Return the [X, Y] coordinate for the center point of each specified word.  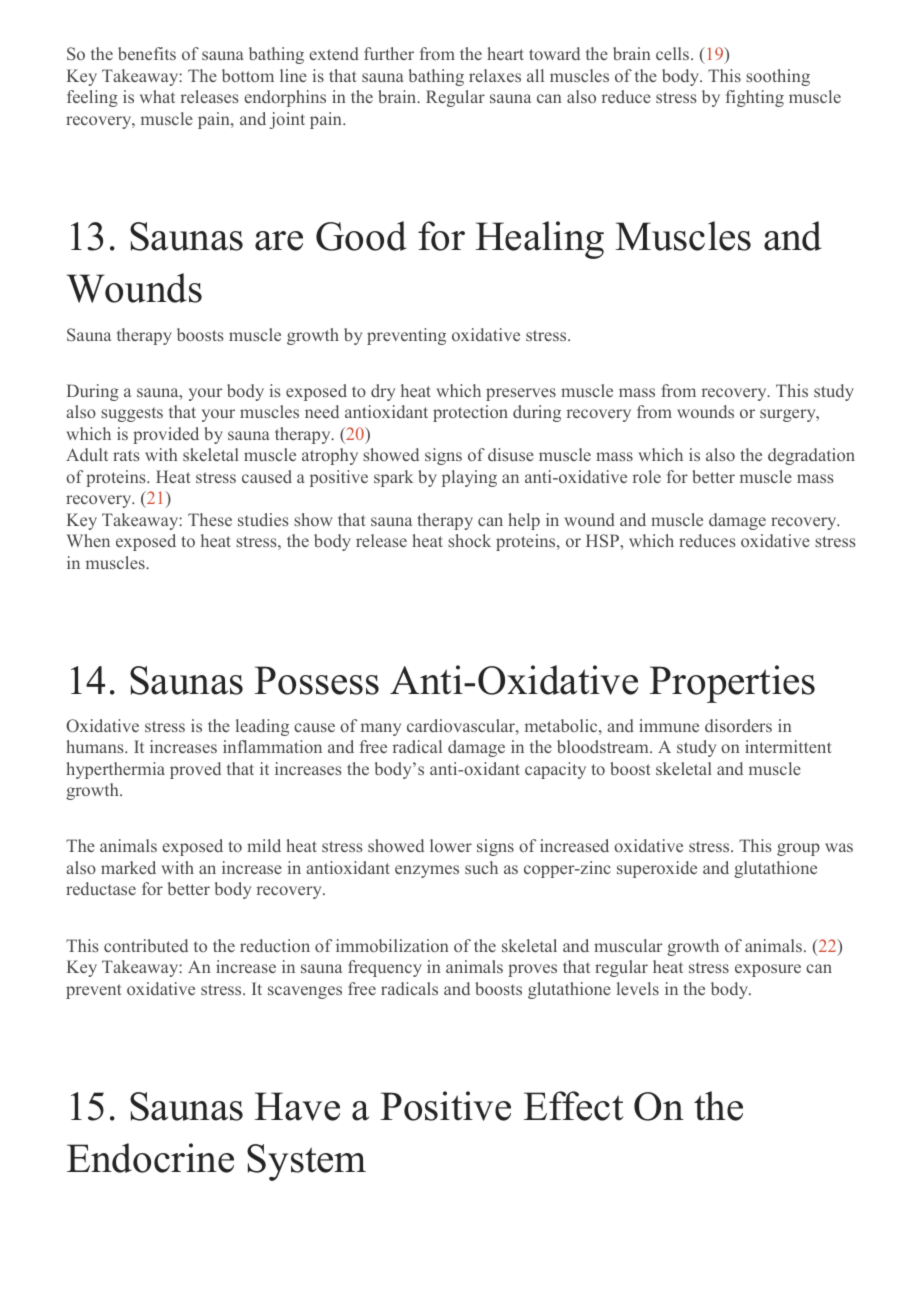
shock [469, 540]
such [481, 867]
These [210, 519]
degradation [811, 456]
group [798, 849]
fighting [755, 98]
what [157, 96]
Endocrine [150, 1158]
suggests [132, 414]
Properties [732, 684]
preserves [521, 394]
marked [128, 867]
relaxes [495, 75]
